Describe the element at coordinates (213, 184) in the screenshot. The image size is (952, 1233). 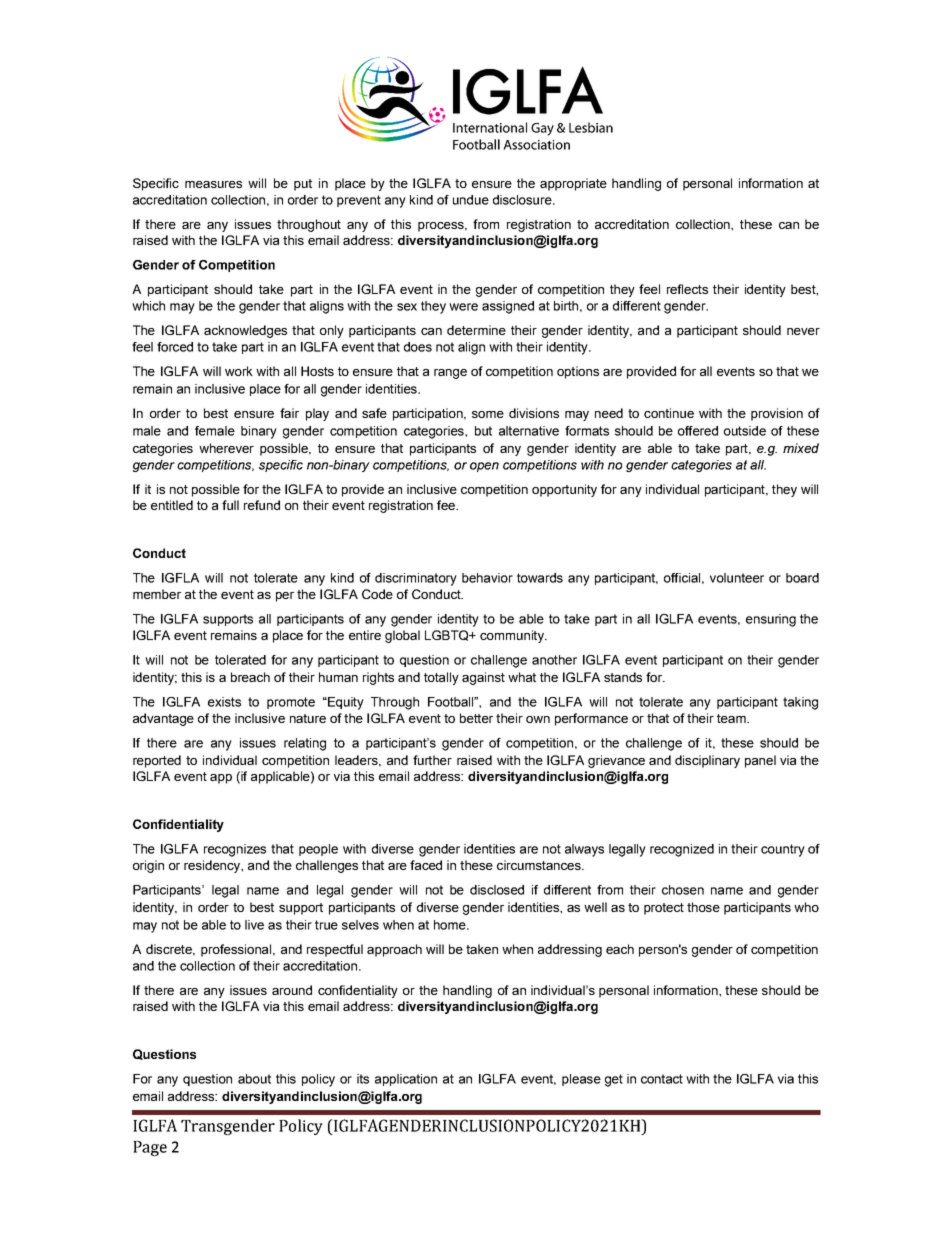
I see `measures` at that location.
